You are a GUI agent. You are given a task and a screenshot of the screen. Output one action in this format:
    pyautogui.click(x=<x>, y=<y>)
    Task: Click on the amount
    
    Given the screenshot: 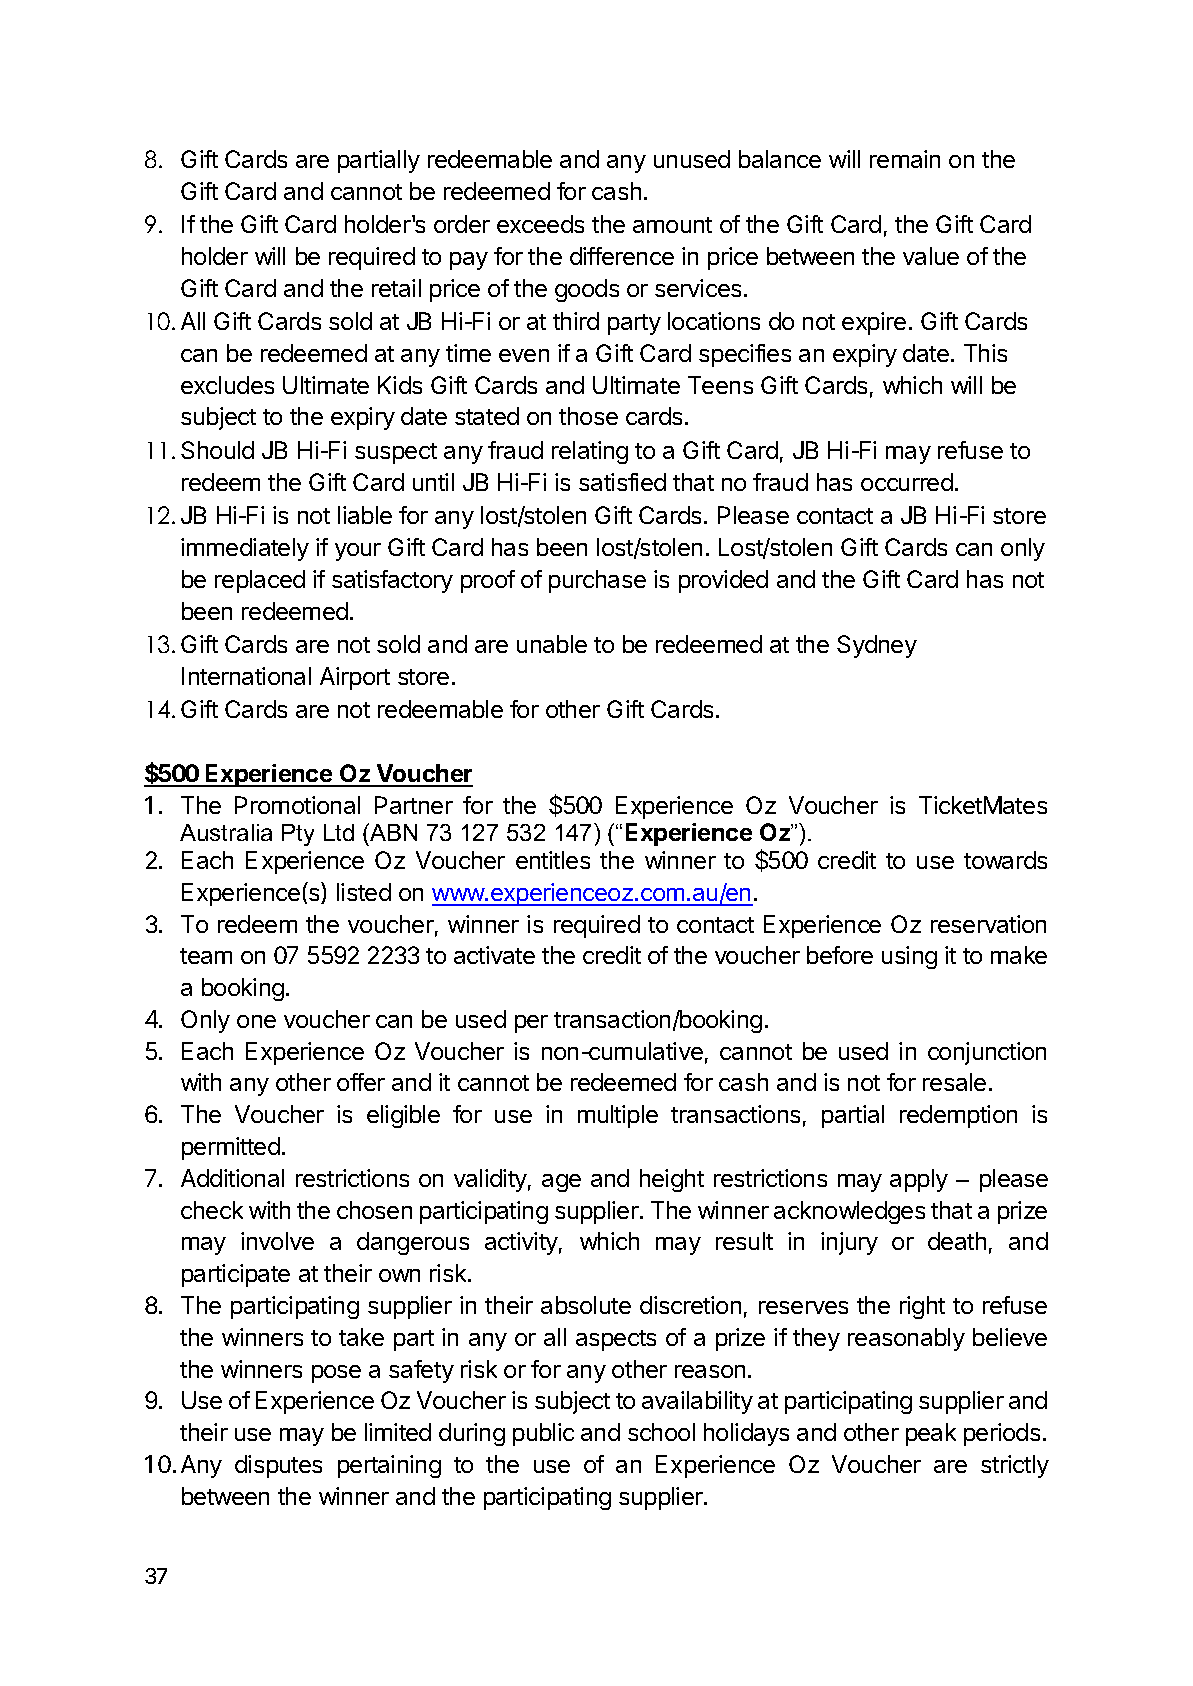 What is the action you would take?
    pyautogui.click(x=672, y=225)
